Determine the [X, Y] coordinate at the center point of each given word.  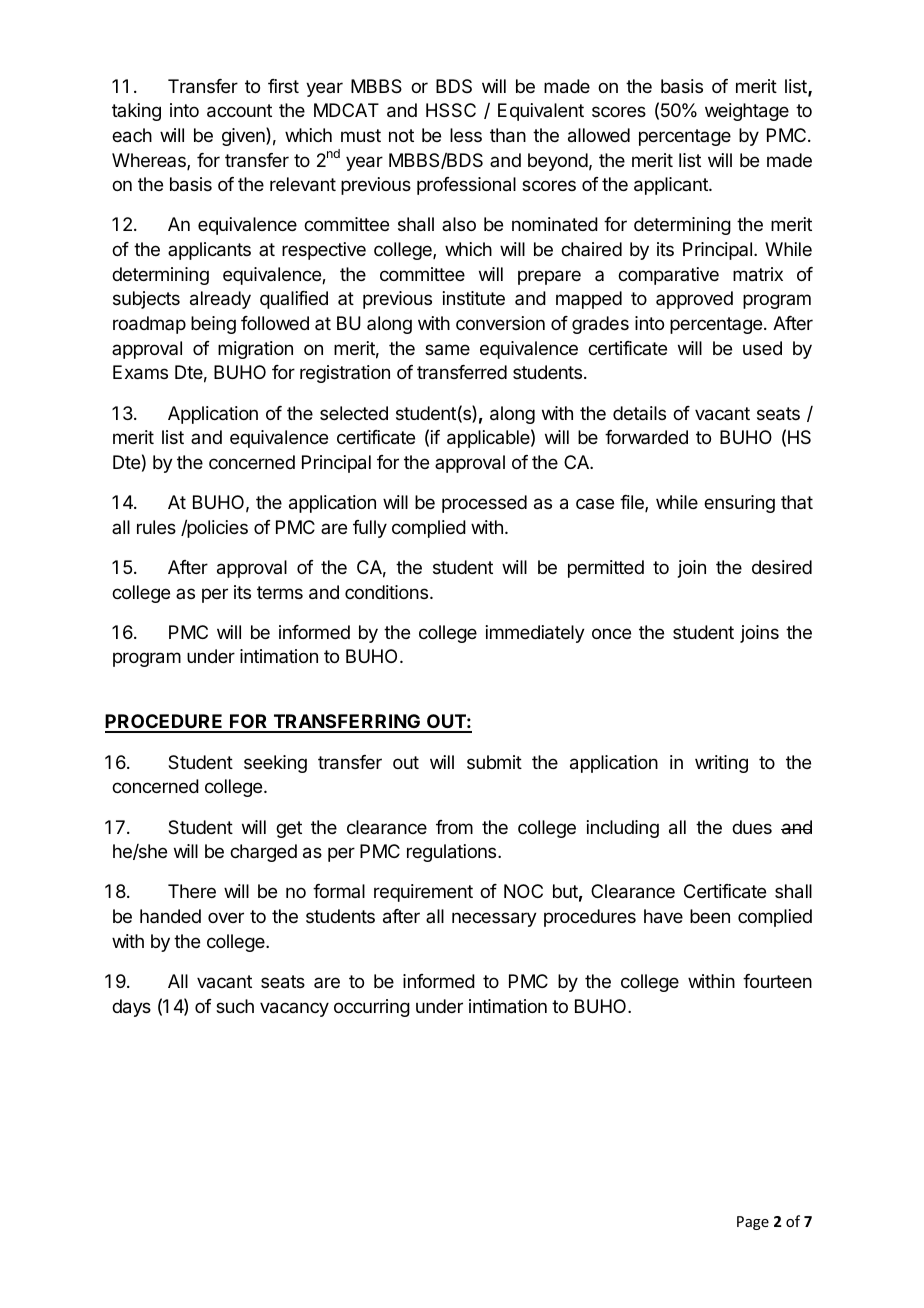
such [235, 1006]
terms [280, 592]
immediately [535, 634]
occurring [372, 1008]
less [466, 135]
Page [753, 1223]
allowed [599, 135]
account [239, 111]
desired [782, 567]
